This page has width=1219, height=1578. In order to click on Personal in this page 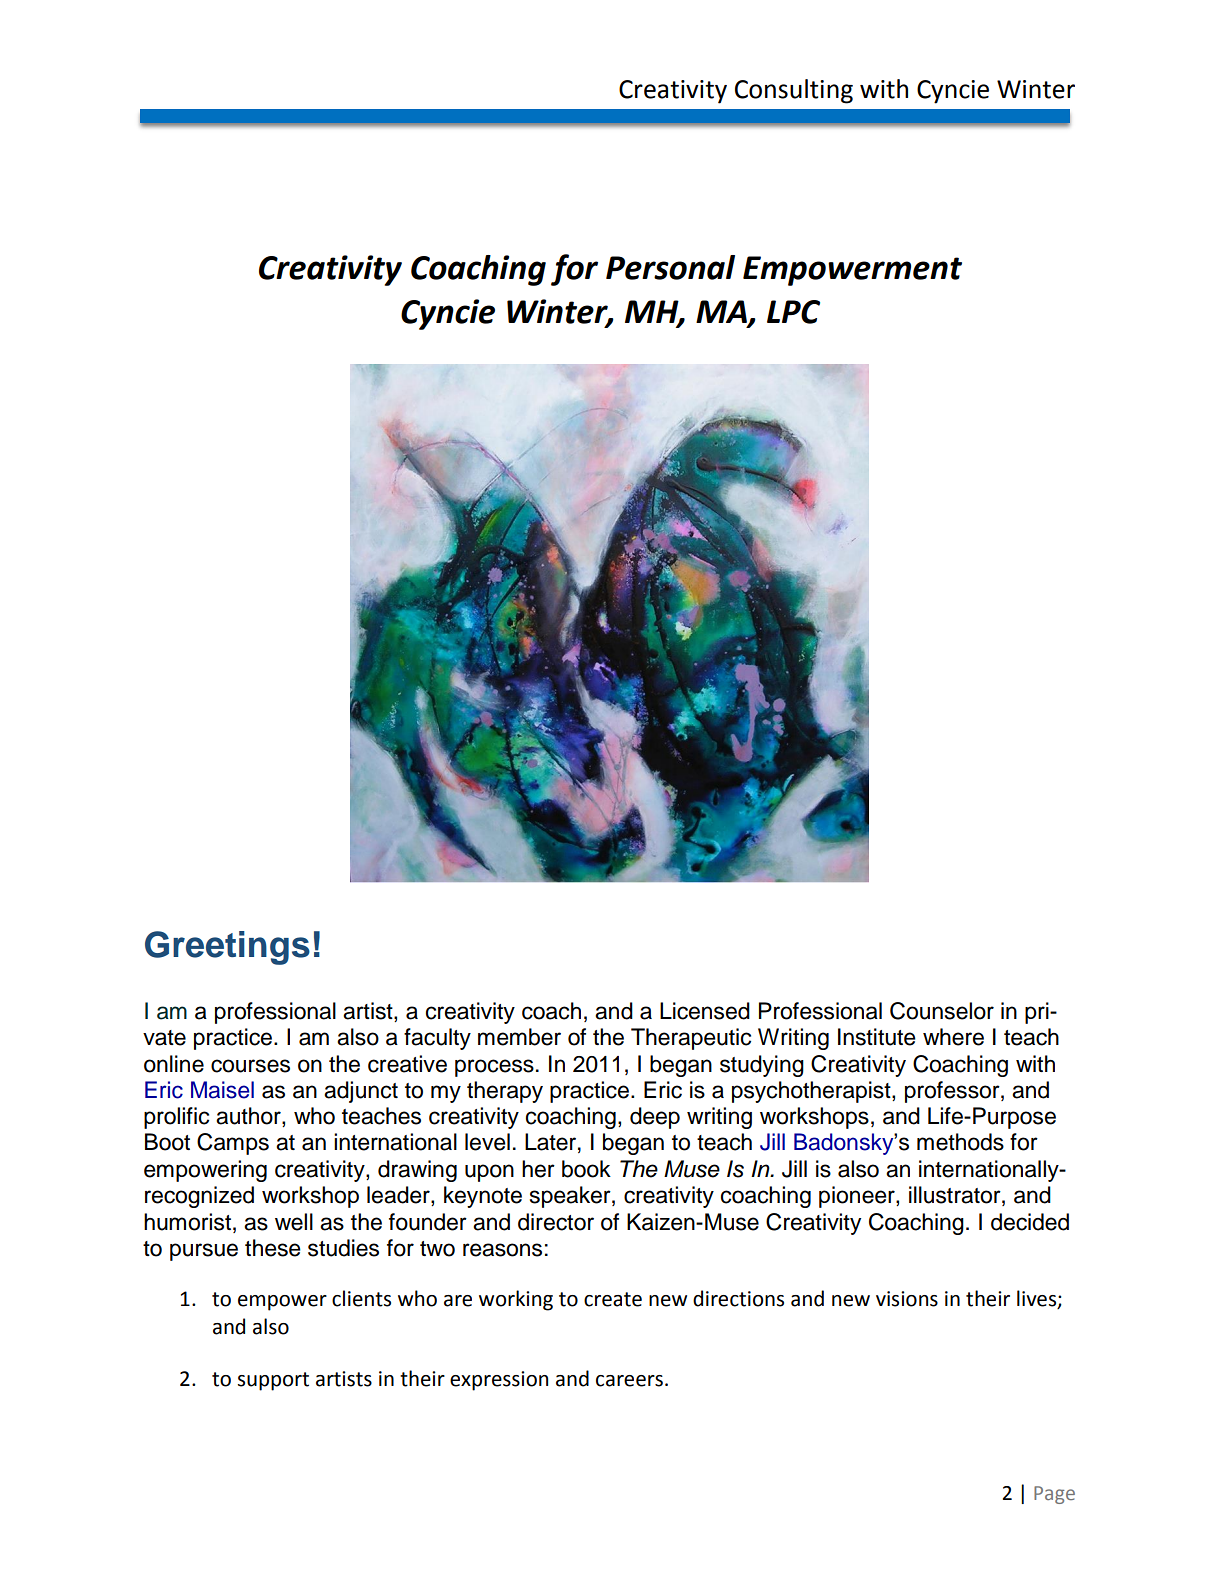, I will do `click(670, 267)`.
